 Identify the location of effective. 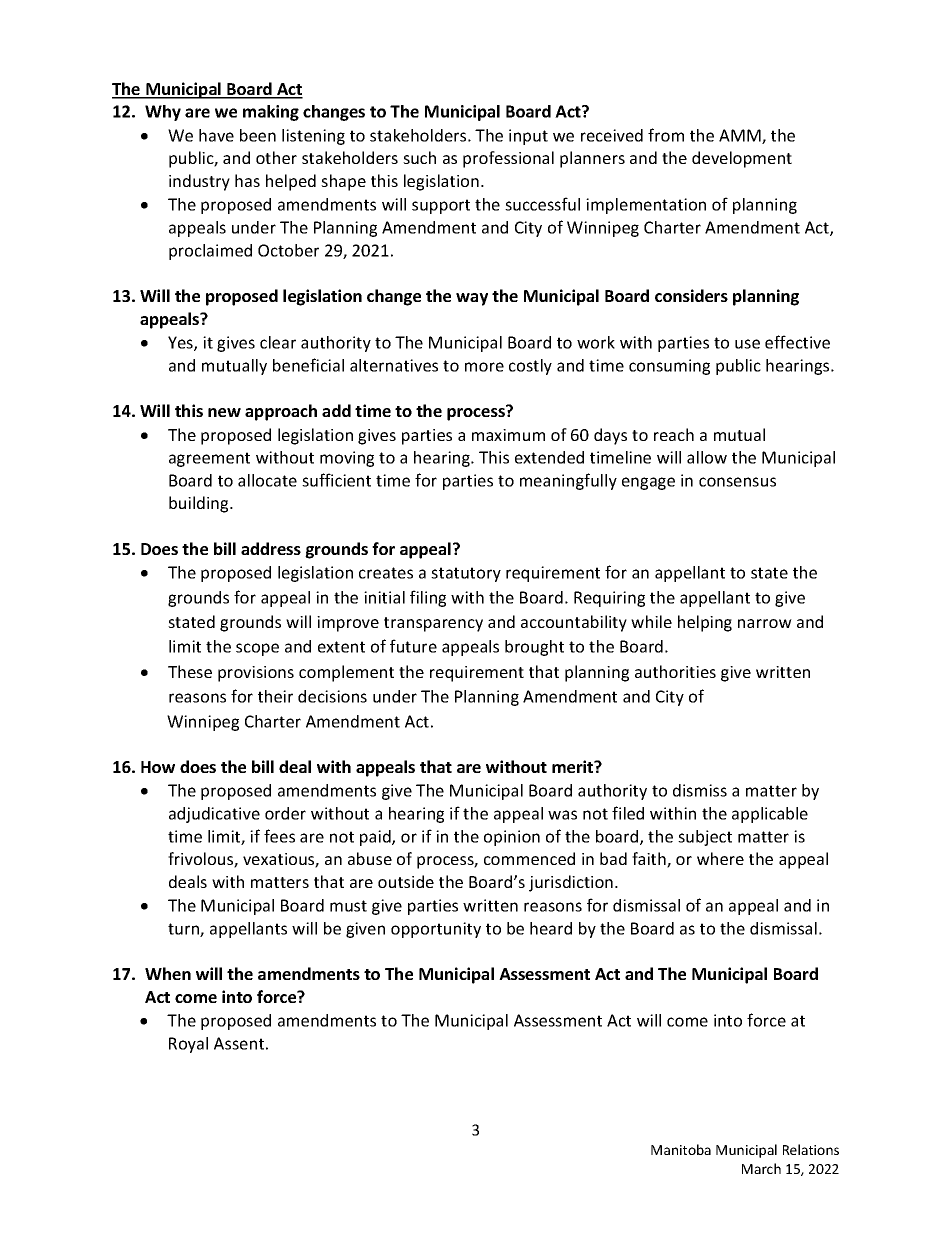
(797, 342).
